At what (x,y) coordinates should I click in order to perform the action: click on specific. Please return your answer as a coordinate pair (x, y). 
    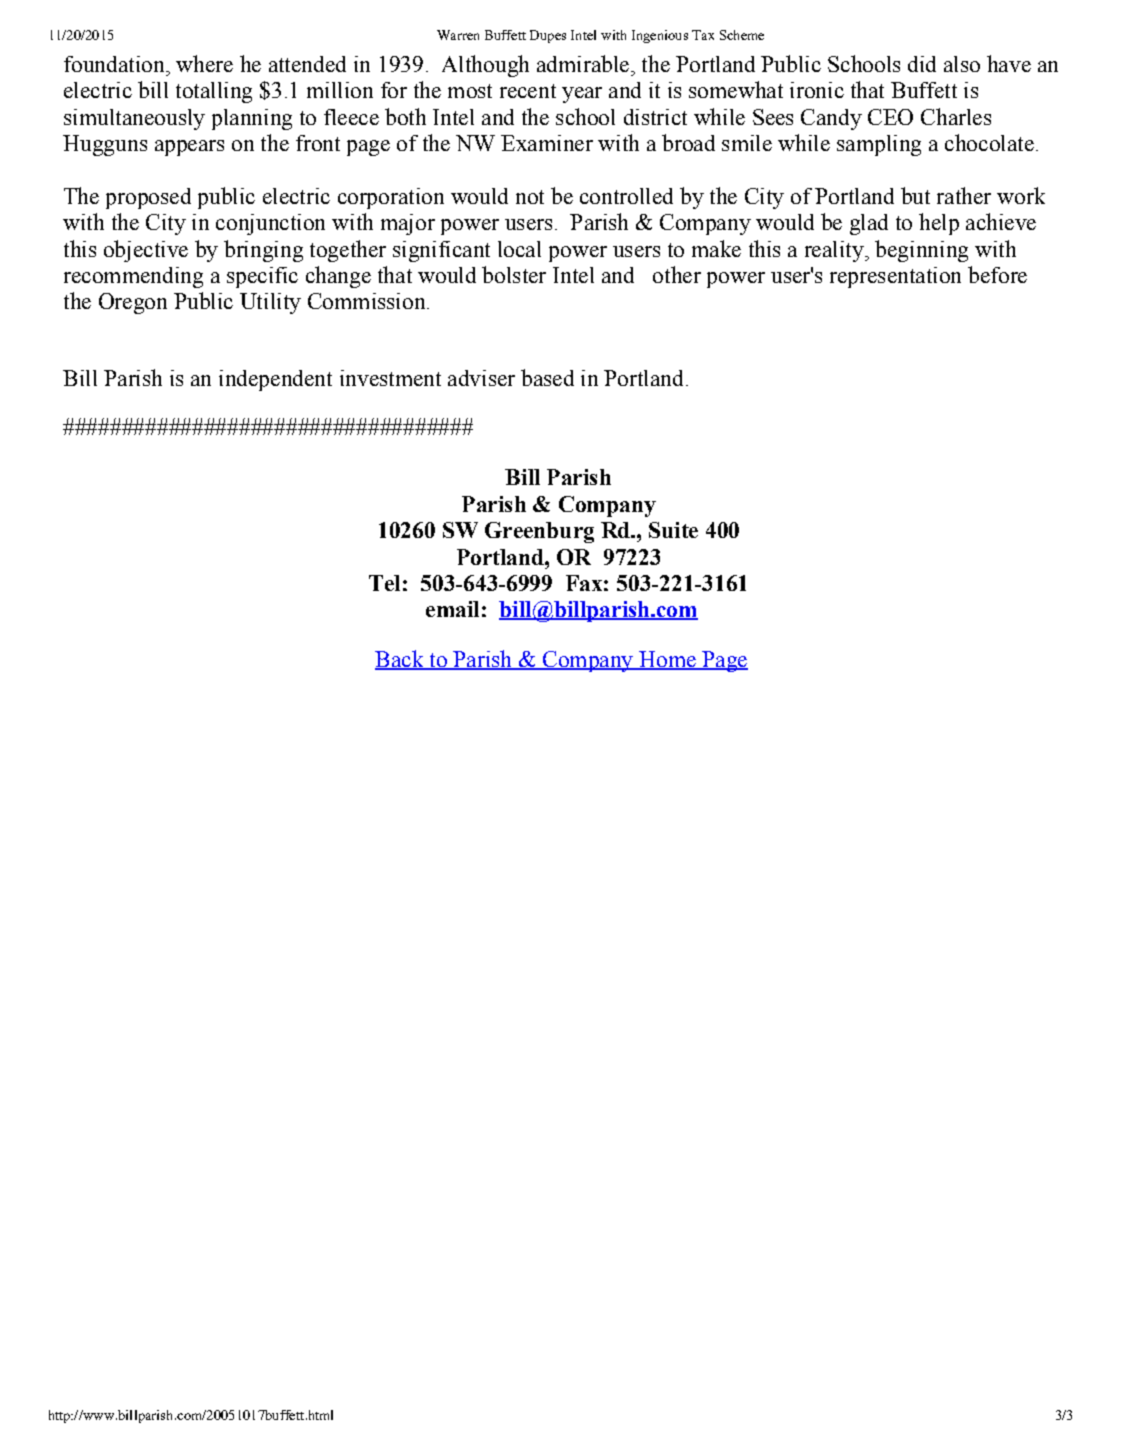
    Looking at the image, I should click on (262, 277).
